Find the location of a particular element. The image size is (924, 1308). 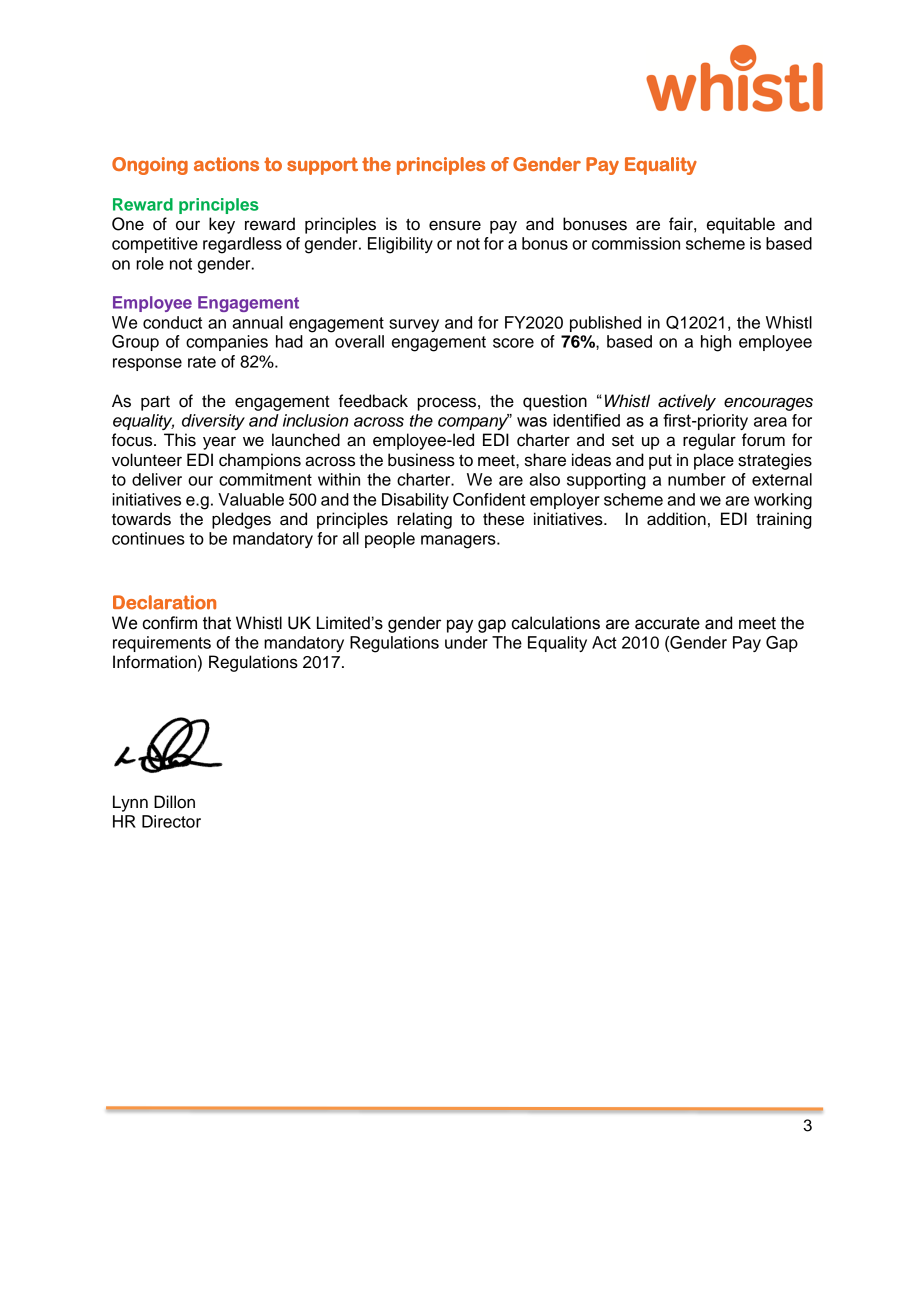

equitable is located at coordinates (741, 225).
